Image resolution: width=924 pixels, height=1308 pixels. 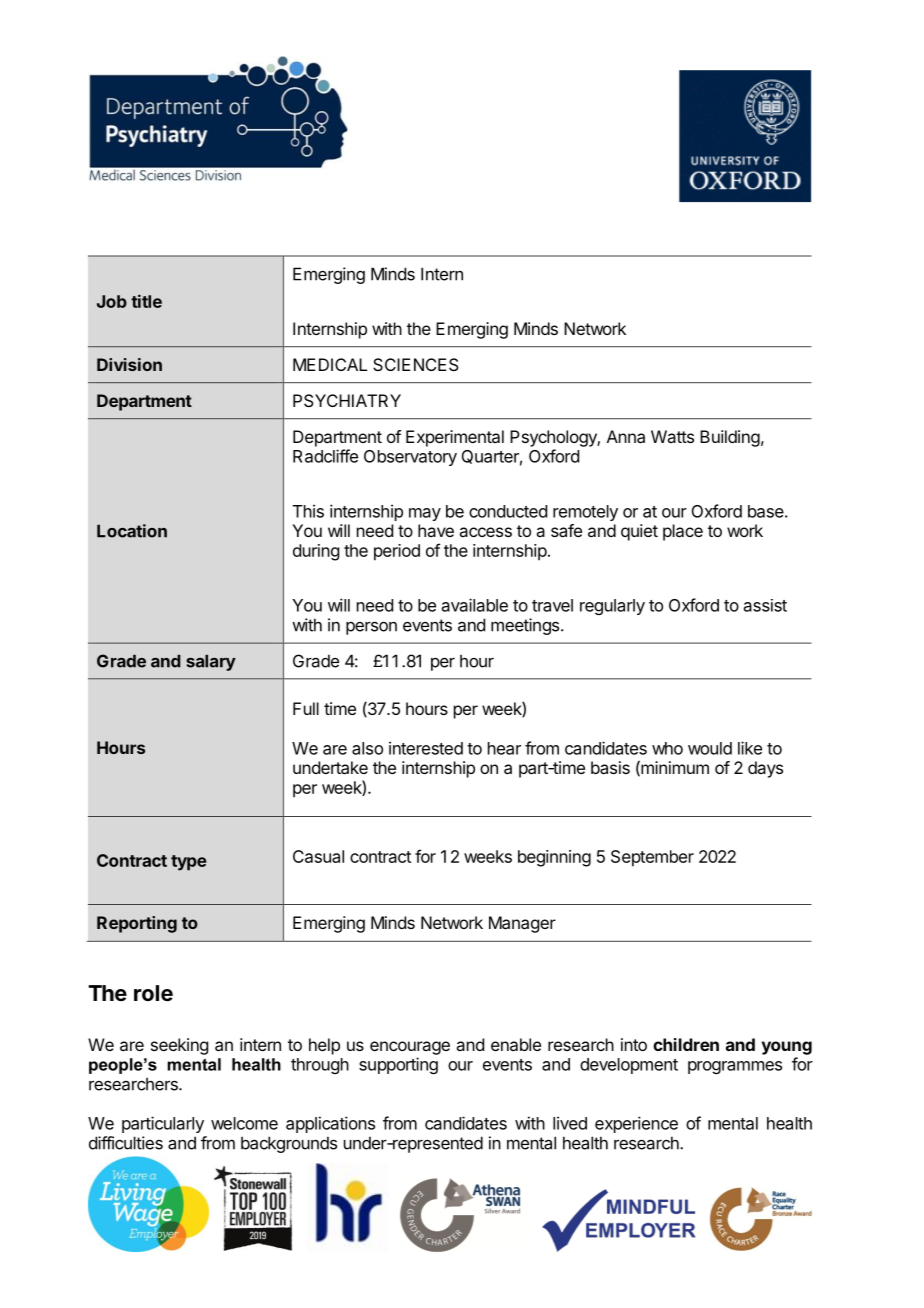 I want to click on may, so click(x=425, y=514).
